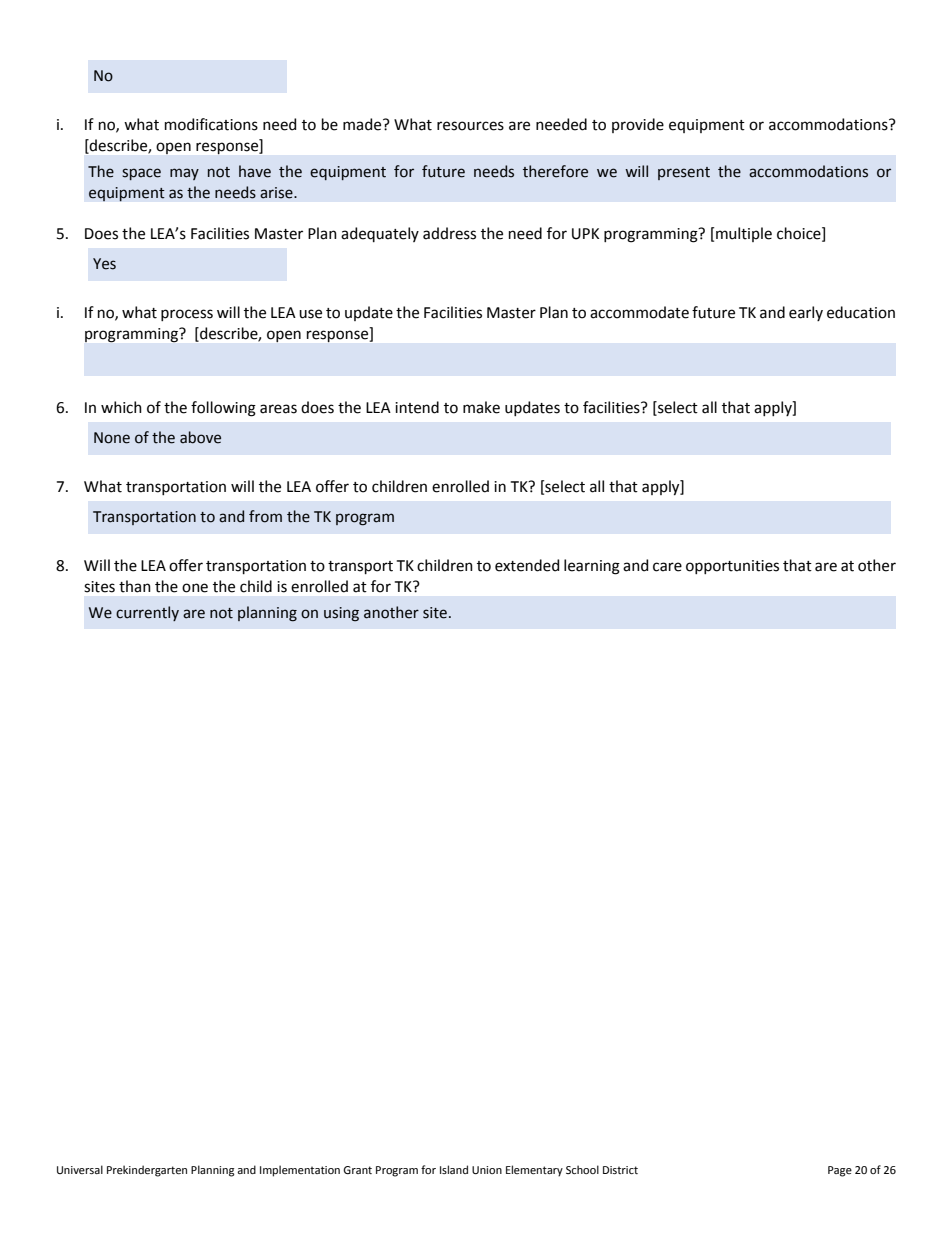 Image resolution: width=952 pixels, height=1233 pixels. What do you see at coordinates (147, 613) in the image?
I see `currently` at bounding box center [147, 613].
